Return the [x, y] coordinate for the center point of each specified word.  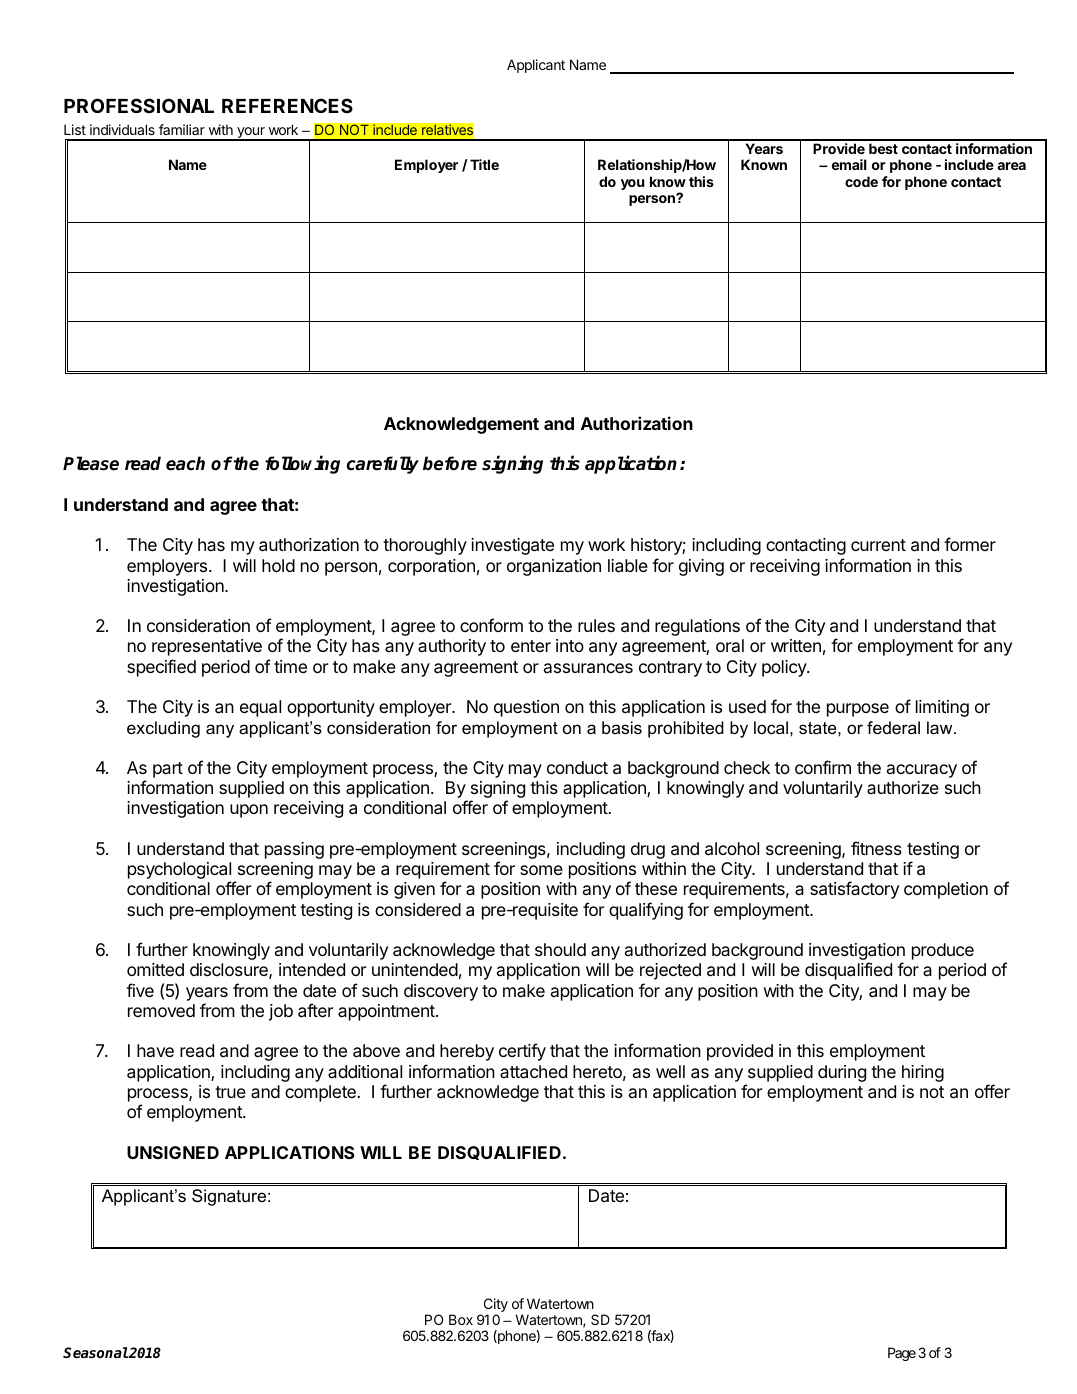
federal [893, 728]
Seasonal [96, 1352]
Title [484, 164]
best [883, 148]
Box [461, 1319]
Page [902, 1354]
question [526, 708]
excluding [163, 729]
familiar [182, 129]
